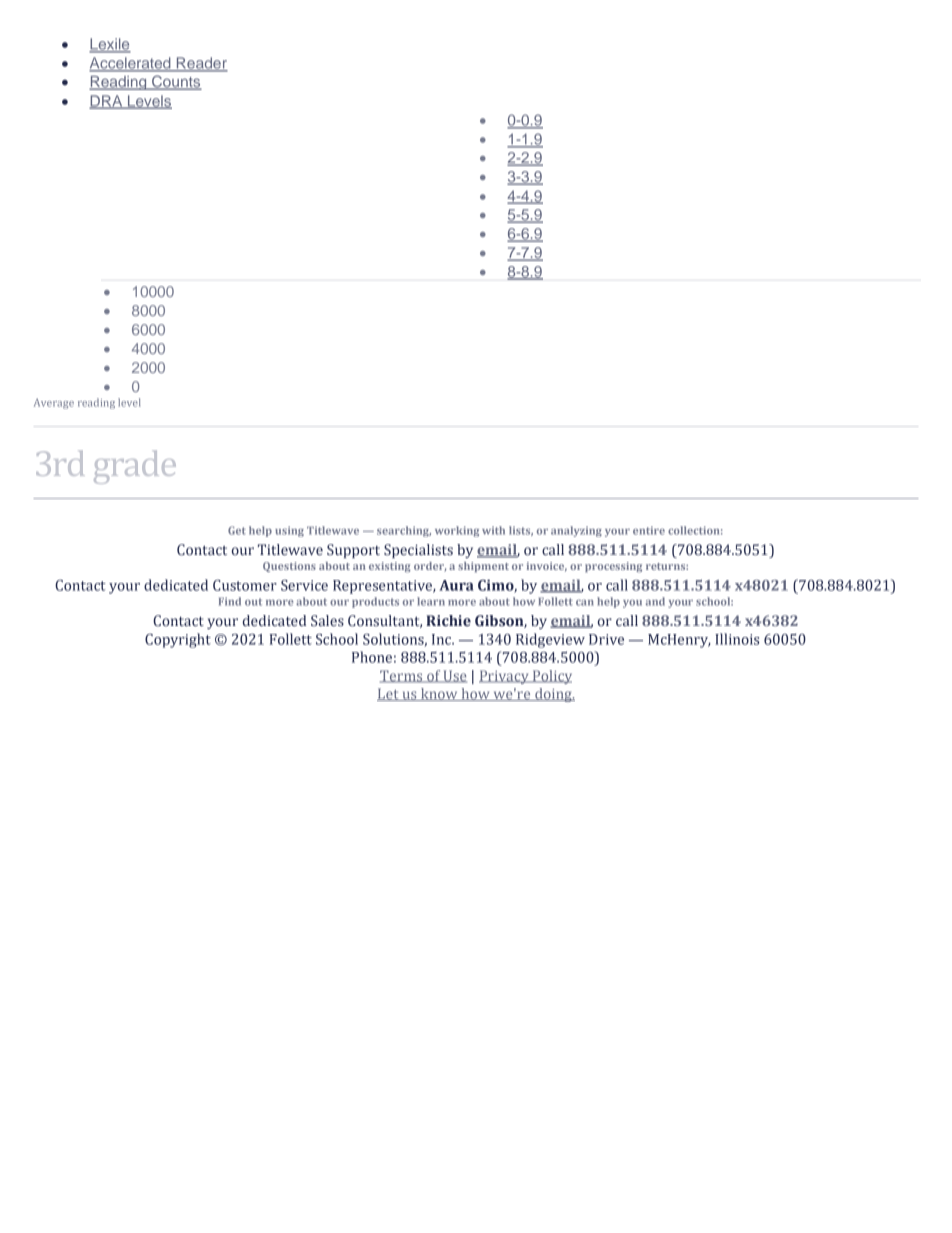 The width and height of the screenshot is (952, 1233). Describe the element at coordinates (135, 467) in the screenshot. I see `grade` at that location.
